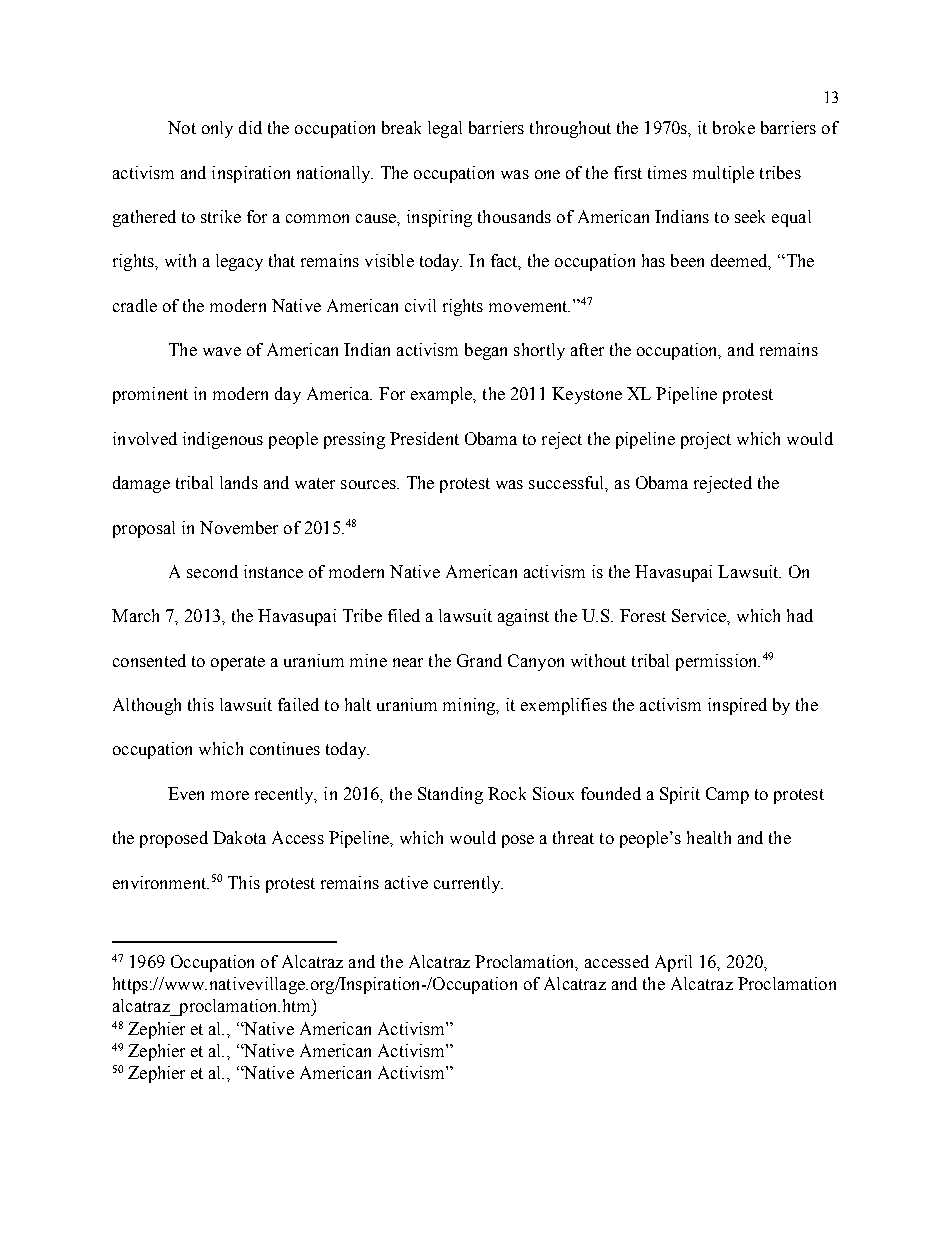  I want to click on November, so click(239, 527).
